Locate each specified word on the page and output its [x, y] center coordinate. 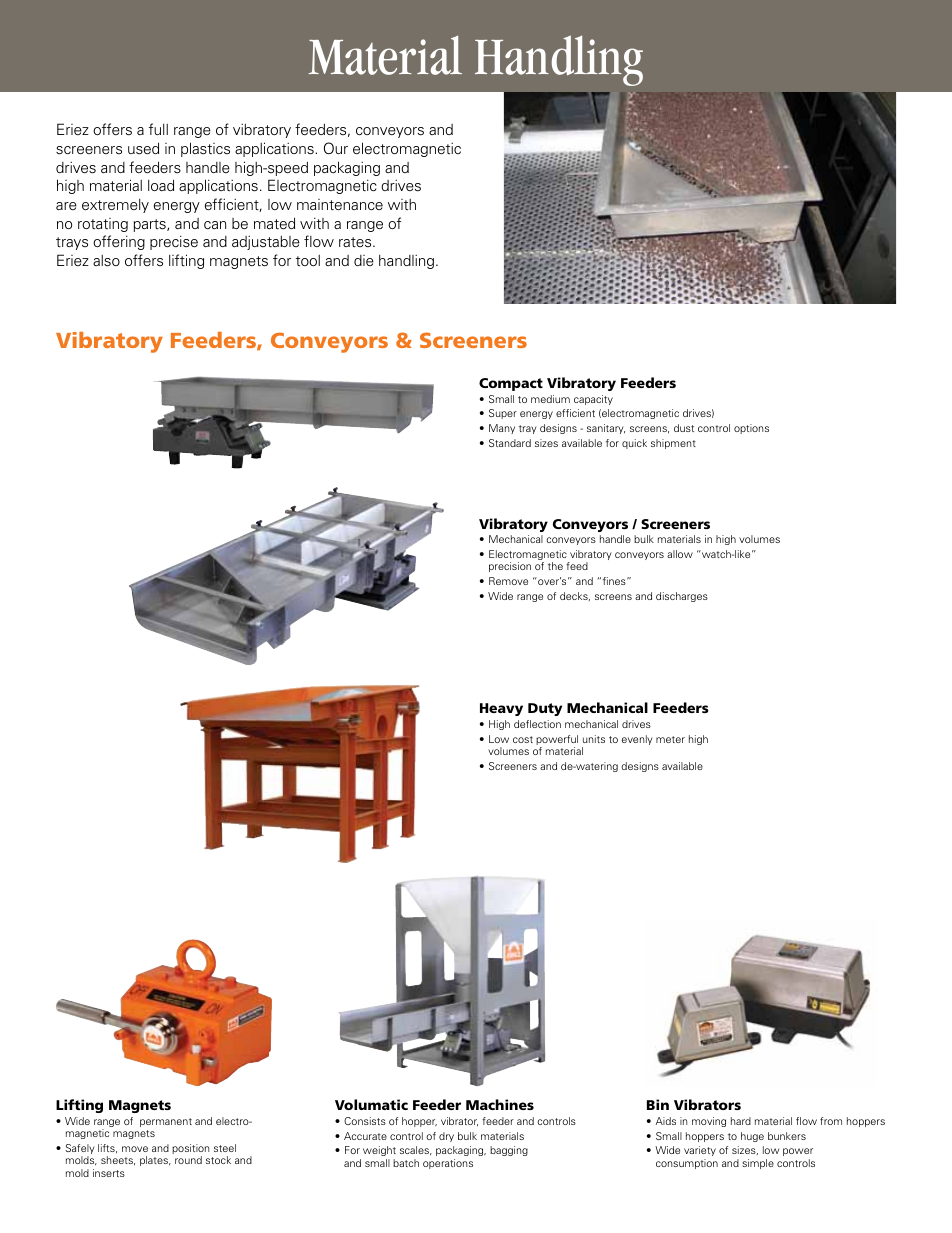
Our [336, 148]
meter [670, 739]
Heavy [501, 709]
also [106, 261]
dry [446, 1137]
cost [523, 739]
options [751, 429]
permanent [166, 1122]
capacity [593, 400]
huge [752, 1137]
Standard [510, 443]
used [143, 148]
